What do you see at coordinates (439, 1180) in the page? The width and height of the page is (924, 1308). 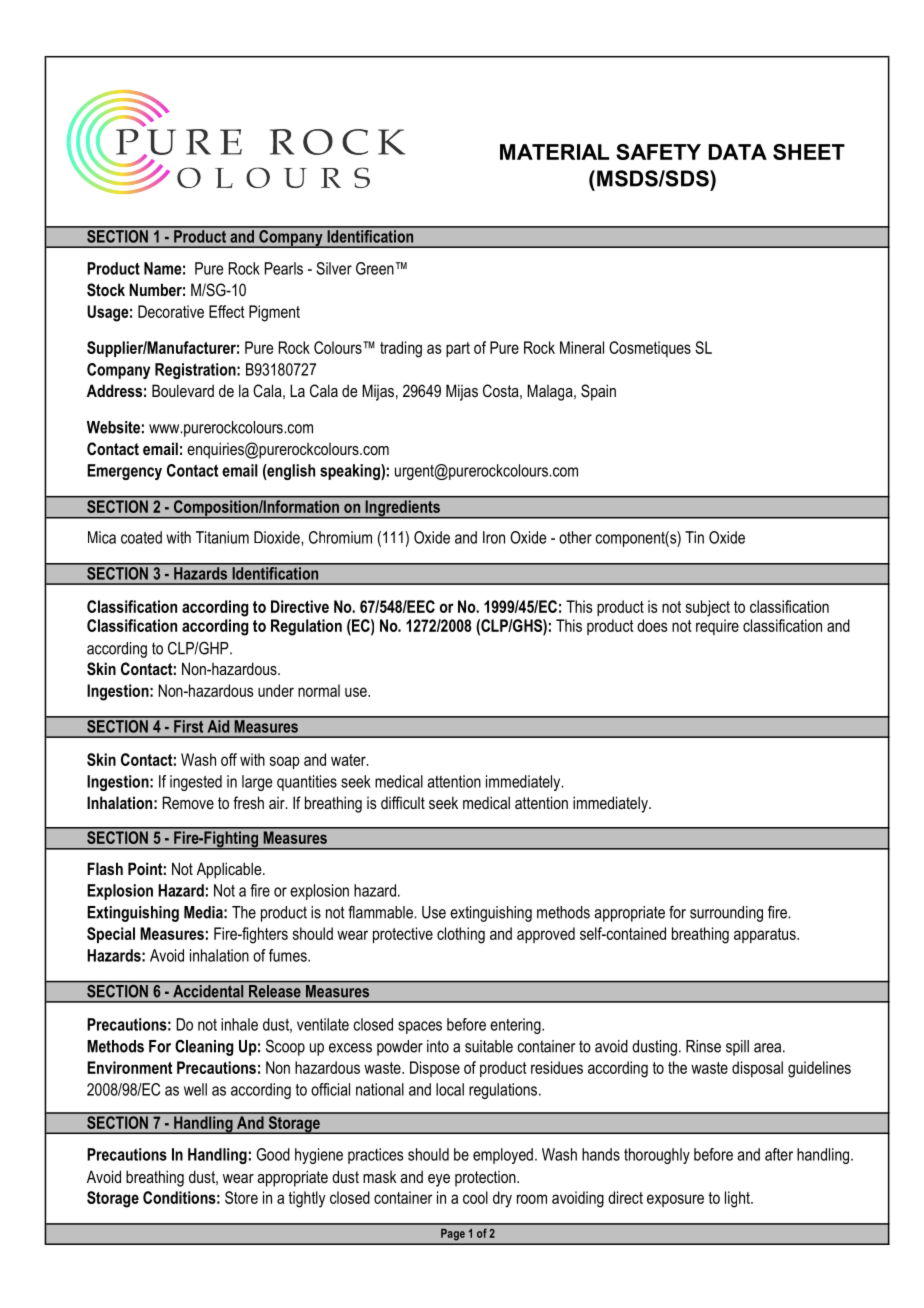 I see `eye` at bounding box center [439, 1180].
